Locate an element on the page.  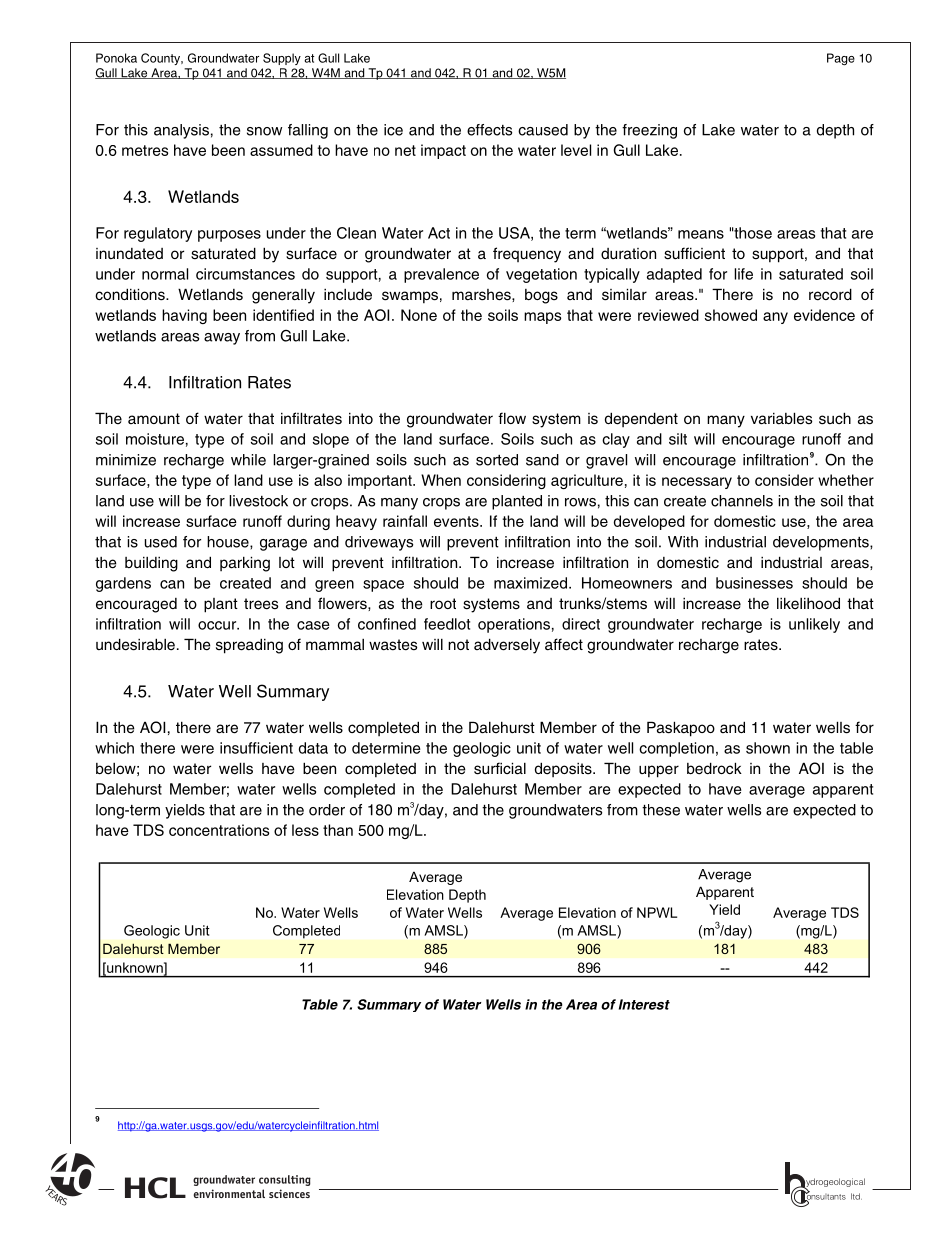
effects is located at coordinates (489, 130).
